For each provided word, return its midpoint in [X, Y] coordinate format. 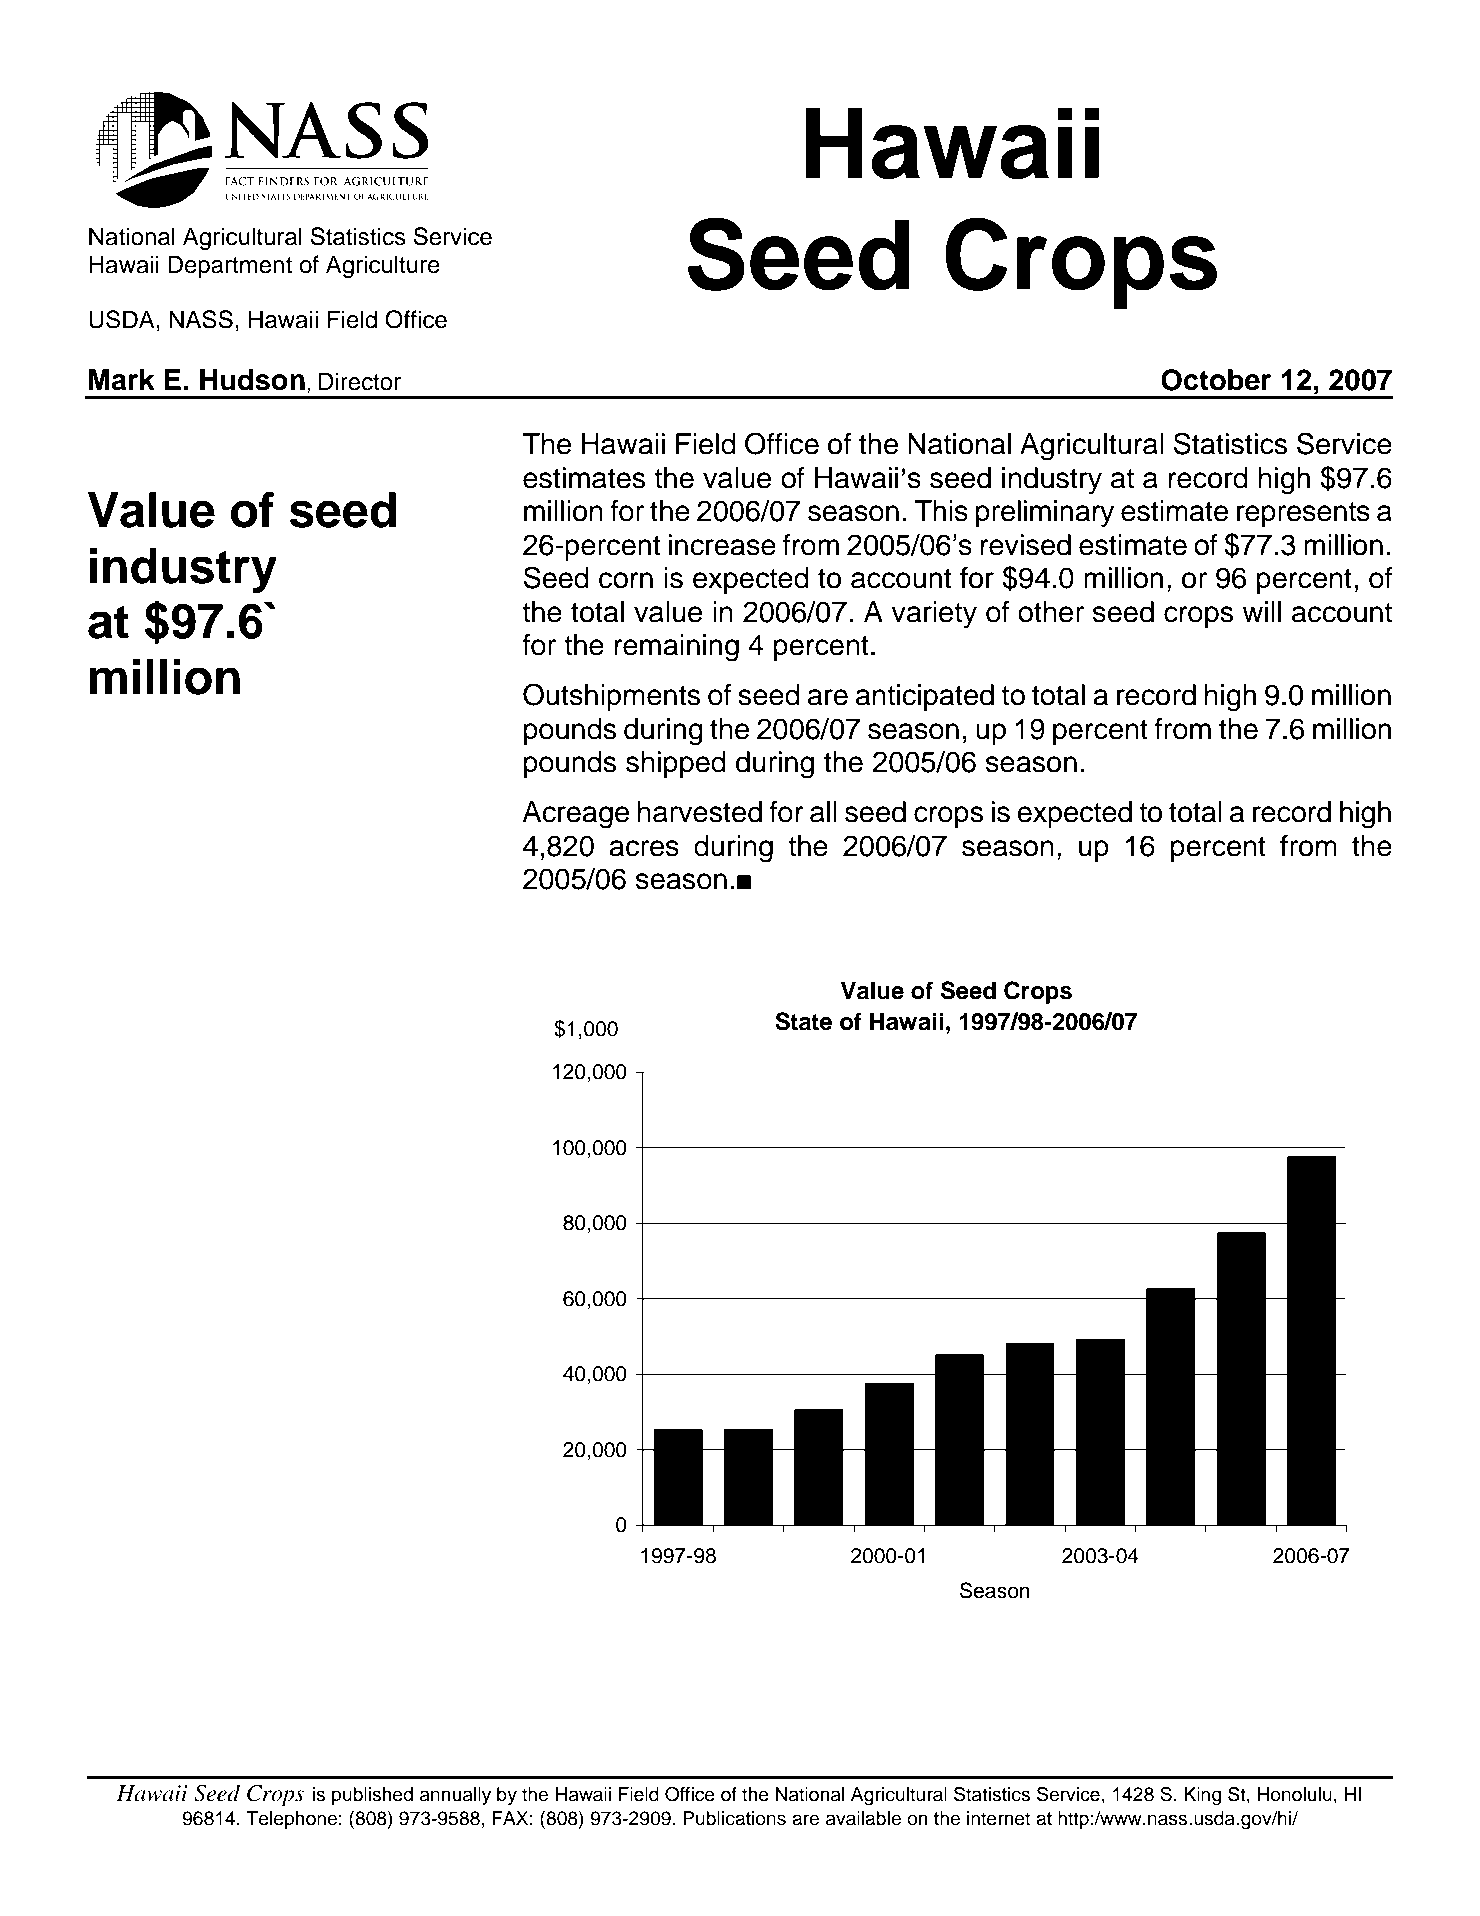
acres [644, 848]
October [1216, 380]
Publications [734, 1818]
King [1202, 1796]
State [803, 1021]
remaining [676, 648]
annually [455, 1796]
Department [230, 266]
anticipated [925, 697]
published [372, 1796]
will [1262, 611]
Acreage [575, 815]
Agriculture [383, 267]
